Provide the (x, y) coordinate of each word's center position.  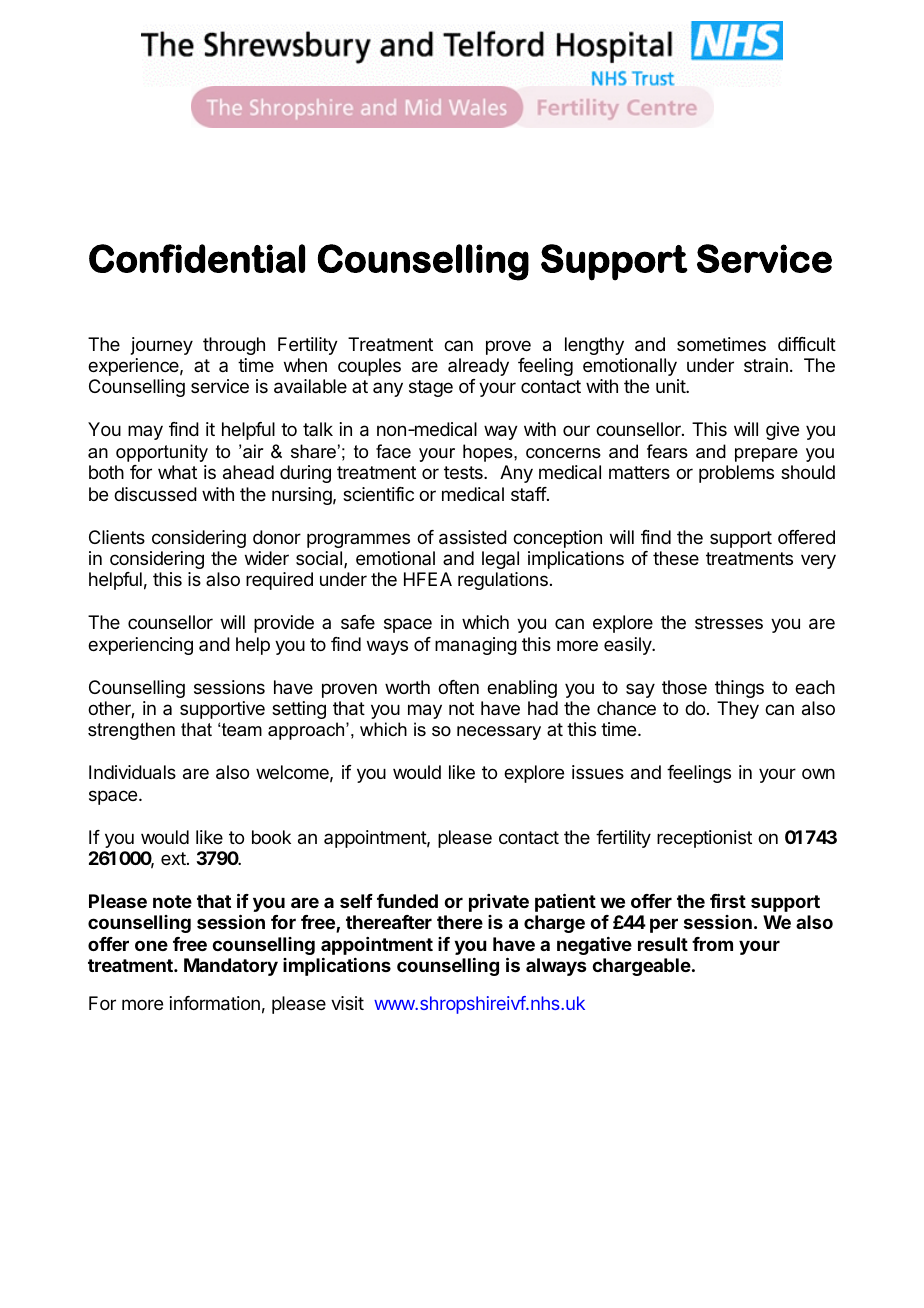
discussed (155, 494)
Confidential (197, 258)
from (712, 944)
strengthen (131, 731)
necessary (499, 733)
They (738, 710)
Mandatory (231, 967)
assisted (473, 537)
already (478, 367)
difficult (807, 344)
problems (736, 474)
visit (347, 1003)
